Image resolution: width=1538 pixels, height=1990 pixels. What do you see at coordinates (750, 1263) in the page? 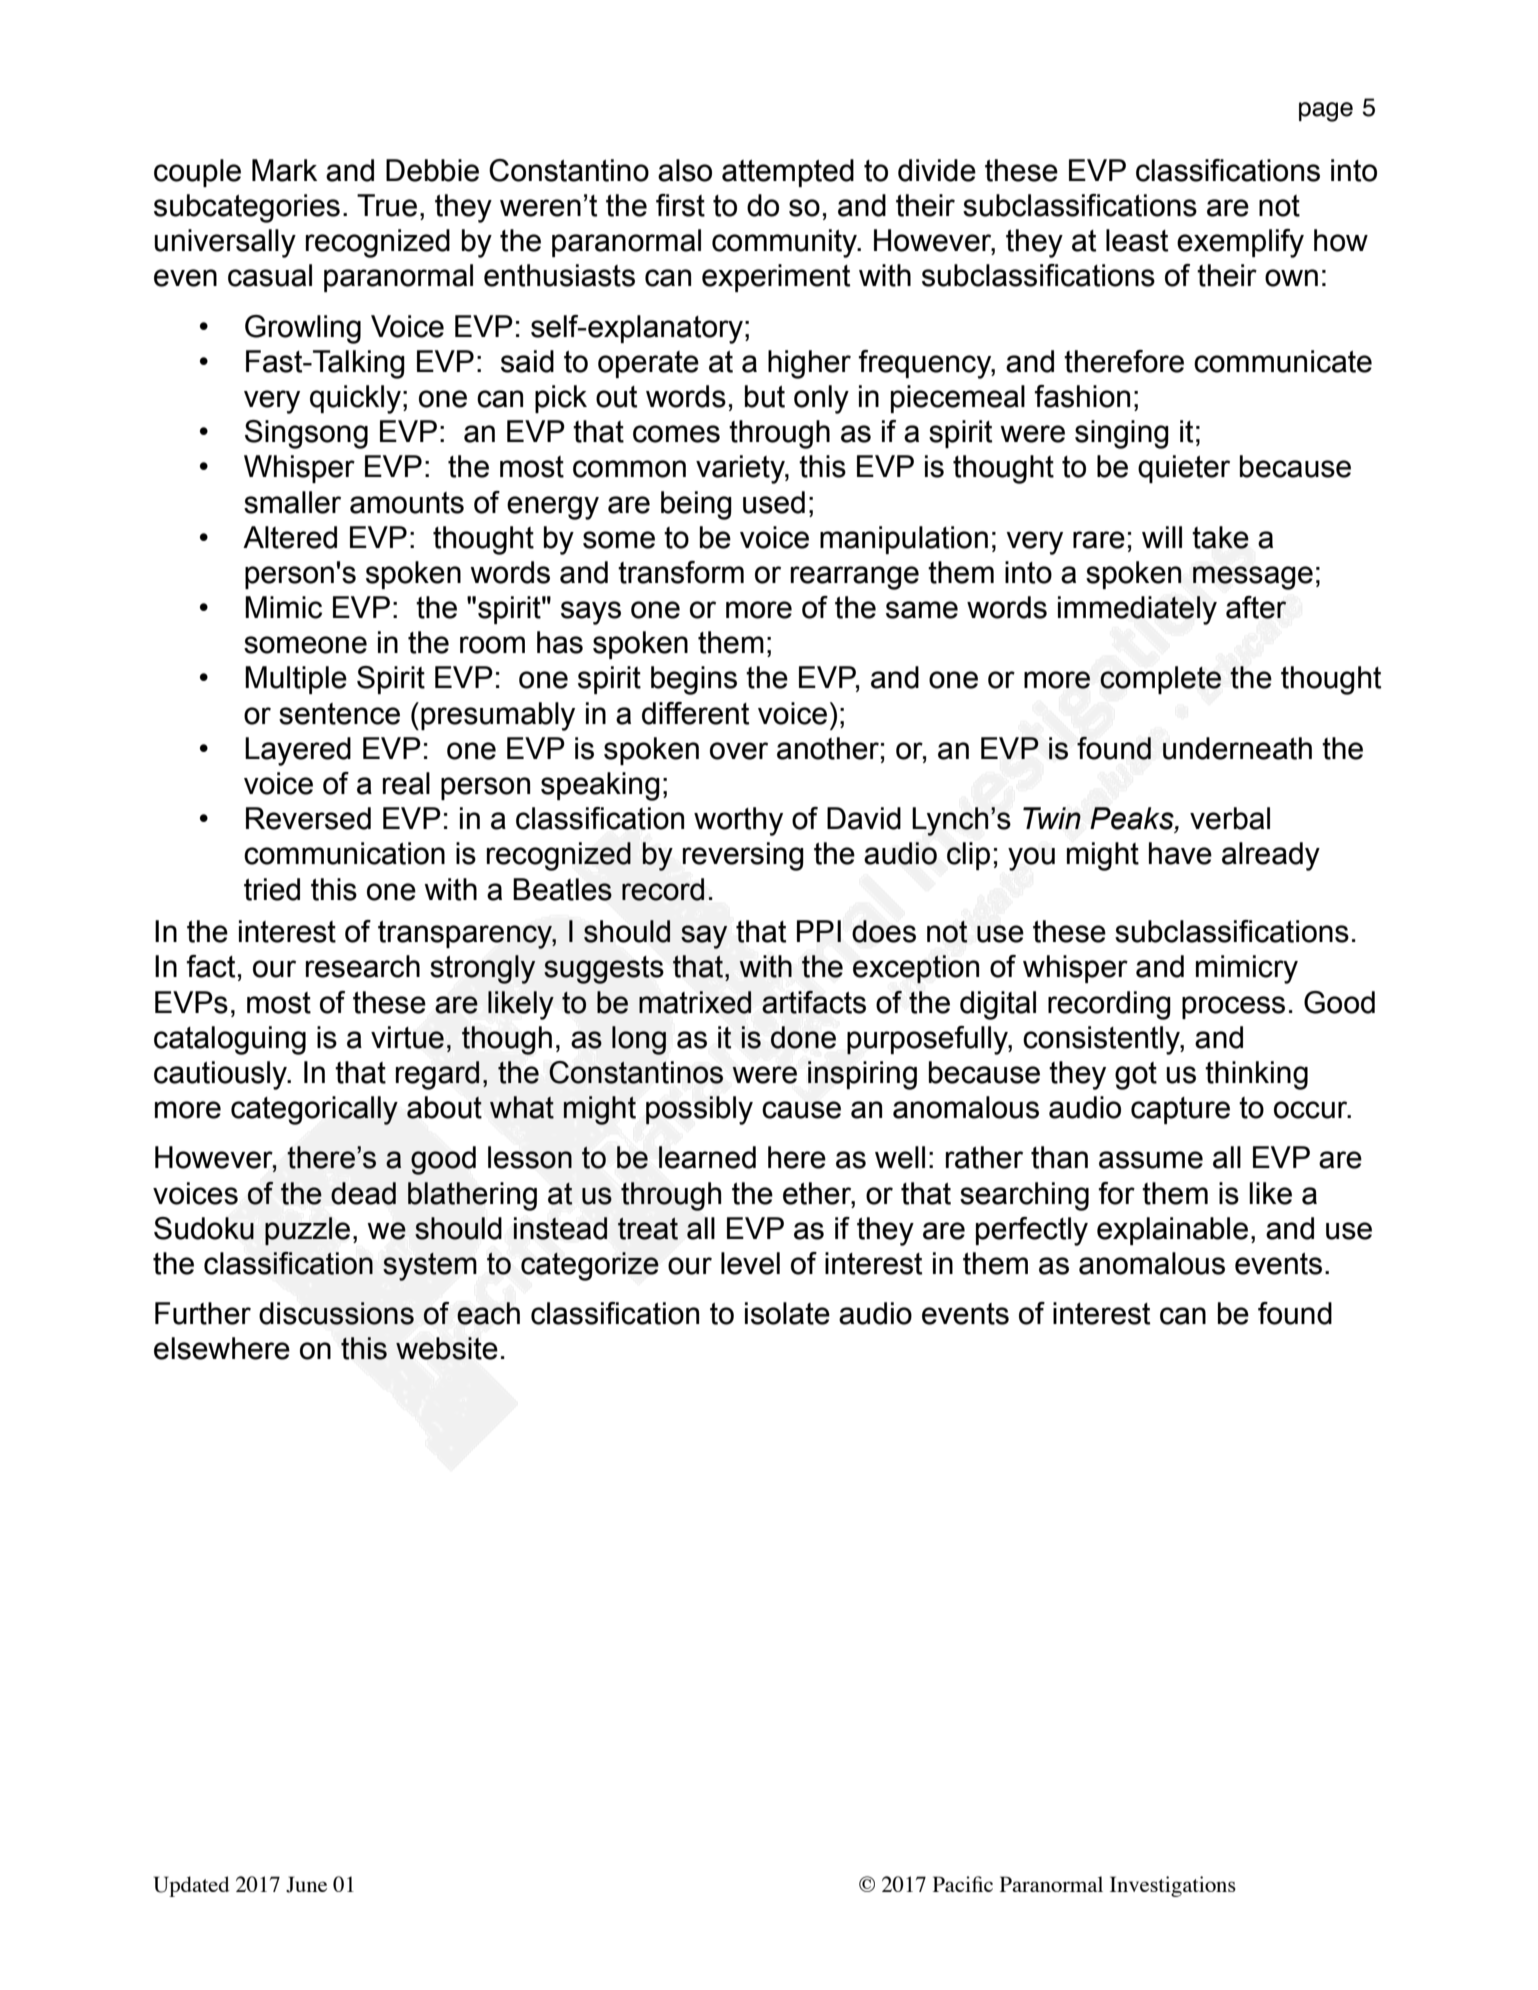
I see `level` at bounding box center [750, 1263].
